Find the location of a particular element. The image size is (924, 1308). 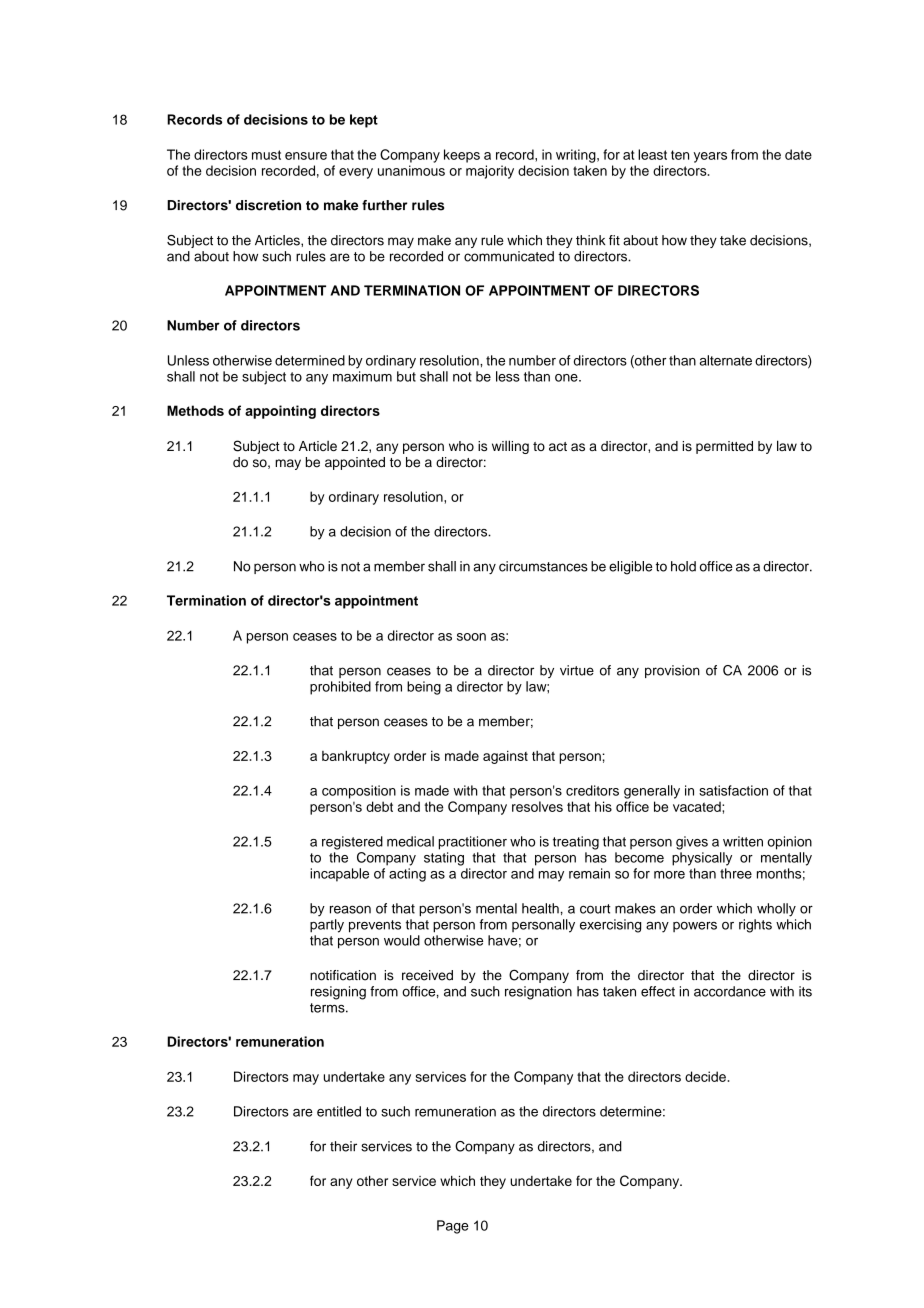

must is located at coordinates (266, 155).
